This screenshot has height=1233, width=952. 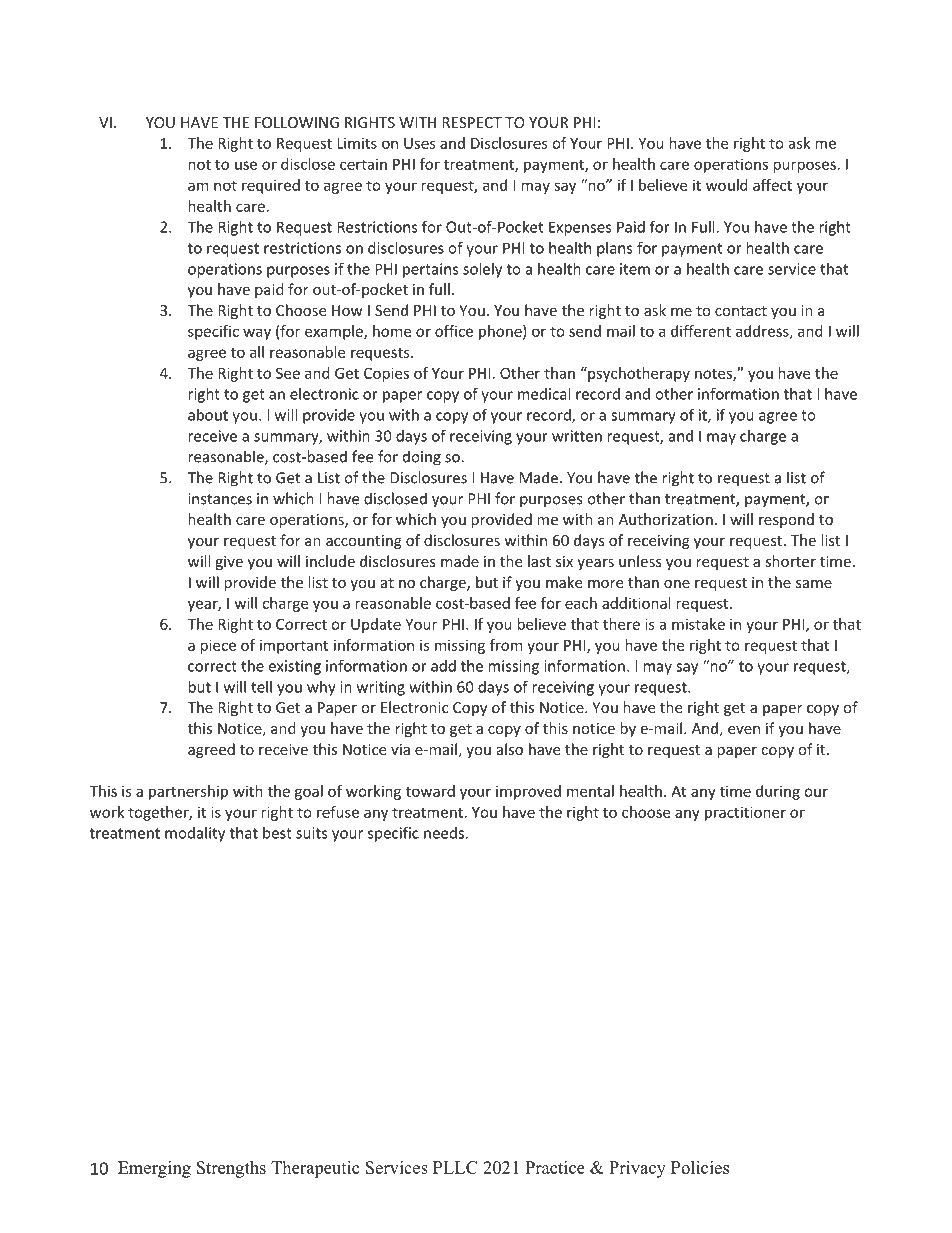 What do you see at coordinates (188, 792) in the screenshot?
I see `partnership` at bounding box center [188, 792].
